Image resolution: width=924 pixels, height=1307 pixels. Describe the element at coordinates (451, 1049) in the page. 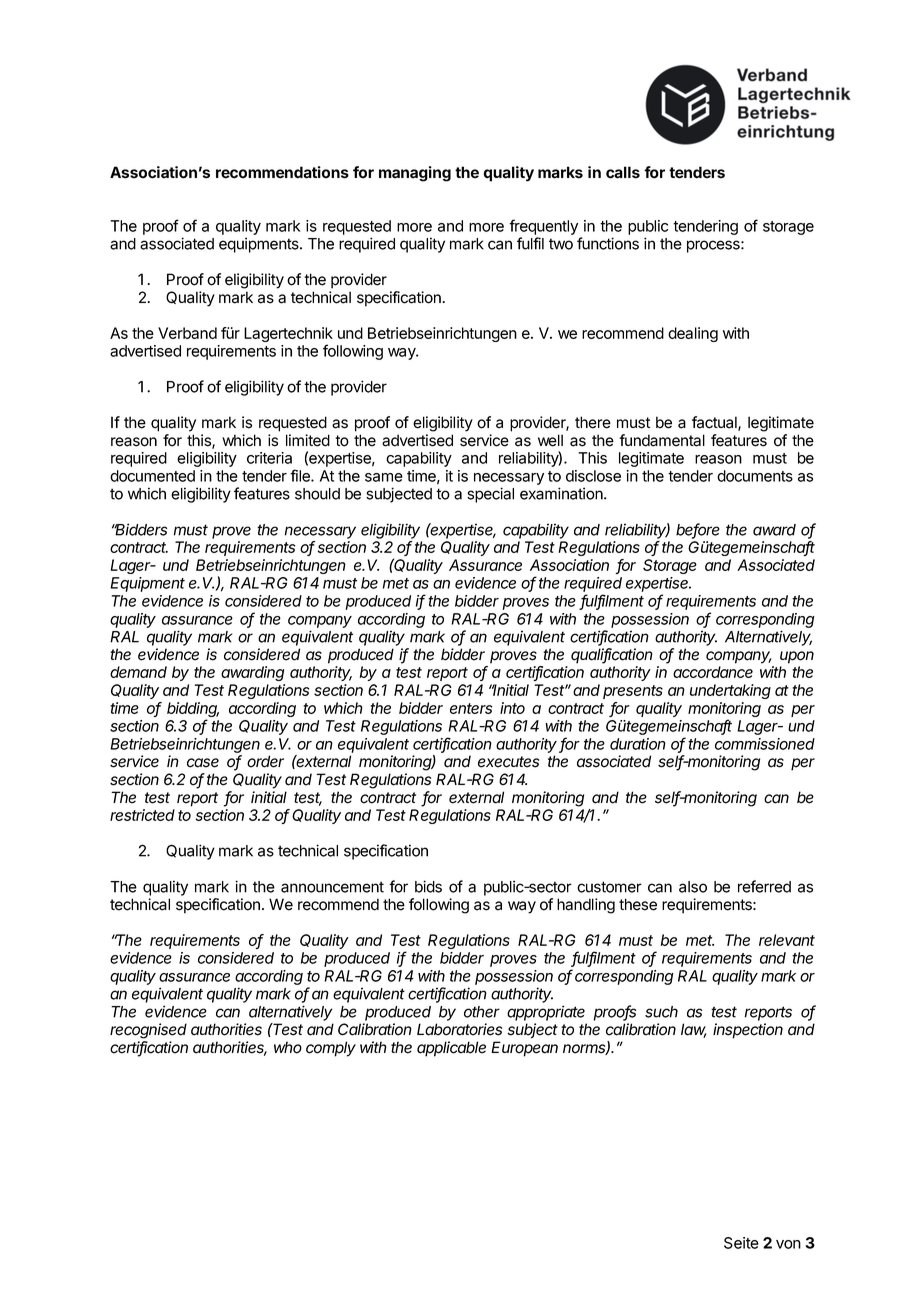

I see `applicable` at that location.
